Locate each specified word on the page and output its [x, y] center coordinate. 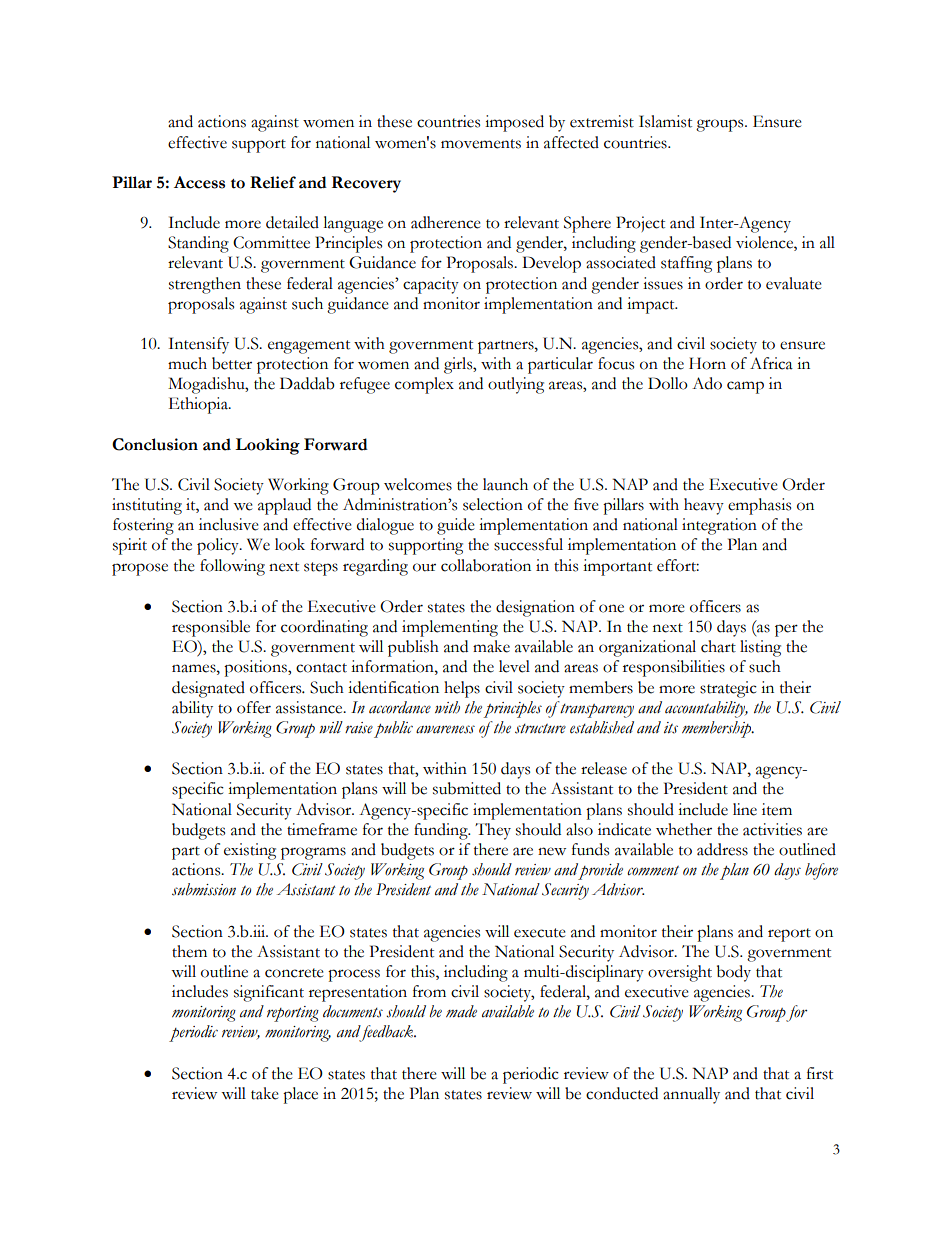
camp [745, 387]
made [461, 1011]
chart [718, 646]
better [232, 363]
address [722, 849]
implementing [450, 628]
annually [691, 1095]
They [493, 831]
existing [250, 851]
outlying [516, 385]
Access [199, 182]
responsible [211, 628]
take [264, 1093]
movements [481, 144]
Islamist [665, 121]
